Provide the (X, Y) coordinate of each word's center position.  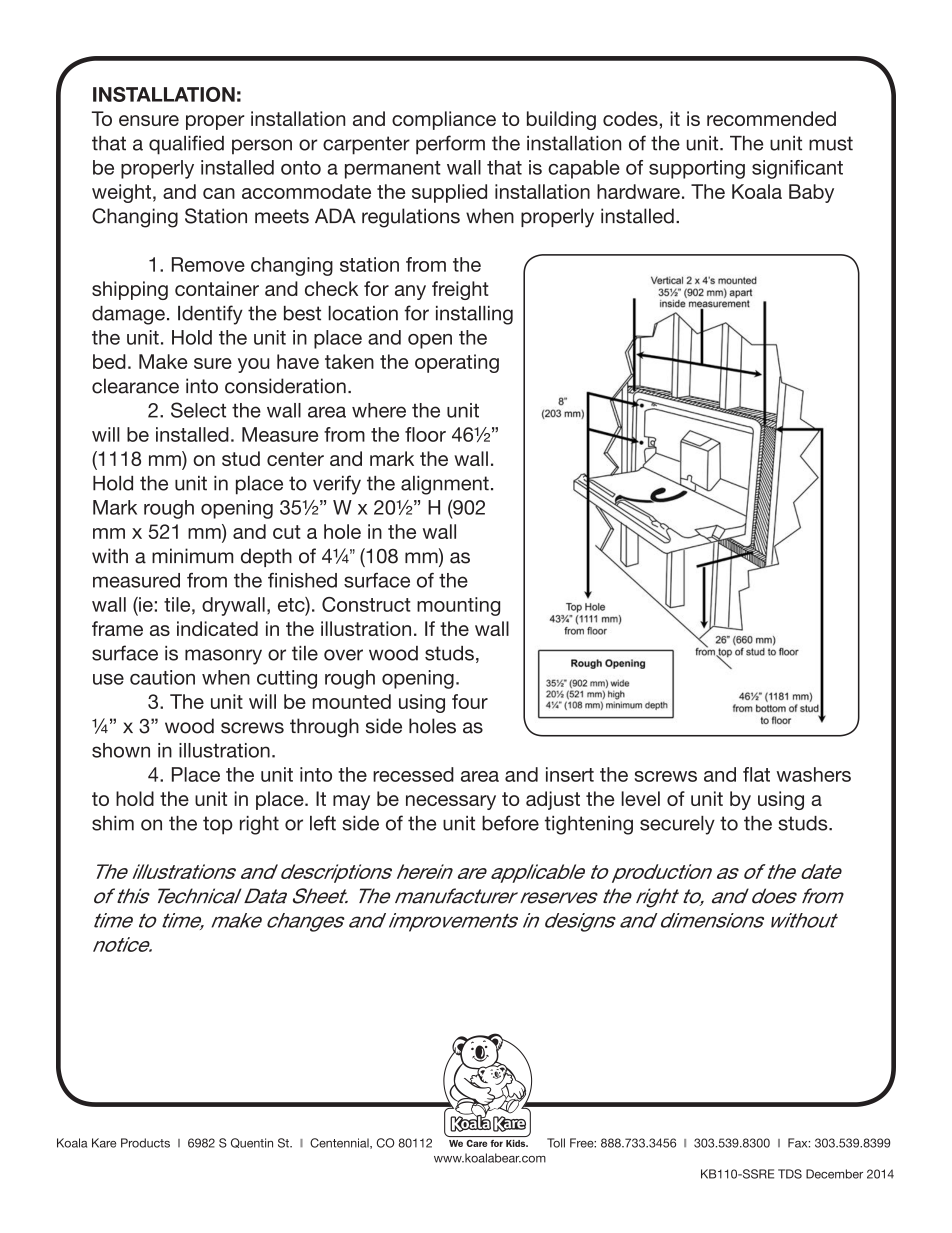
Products (145, 1143)
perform (450, 145)
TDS (790, 1174)
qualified (186, 145)
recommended (771, 118)
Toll (556, 1143)
